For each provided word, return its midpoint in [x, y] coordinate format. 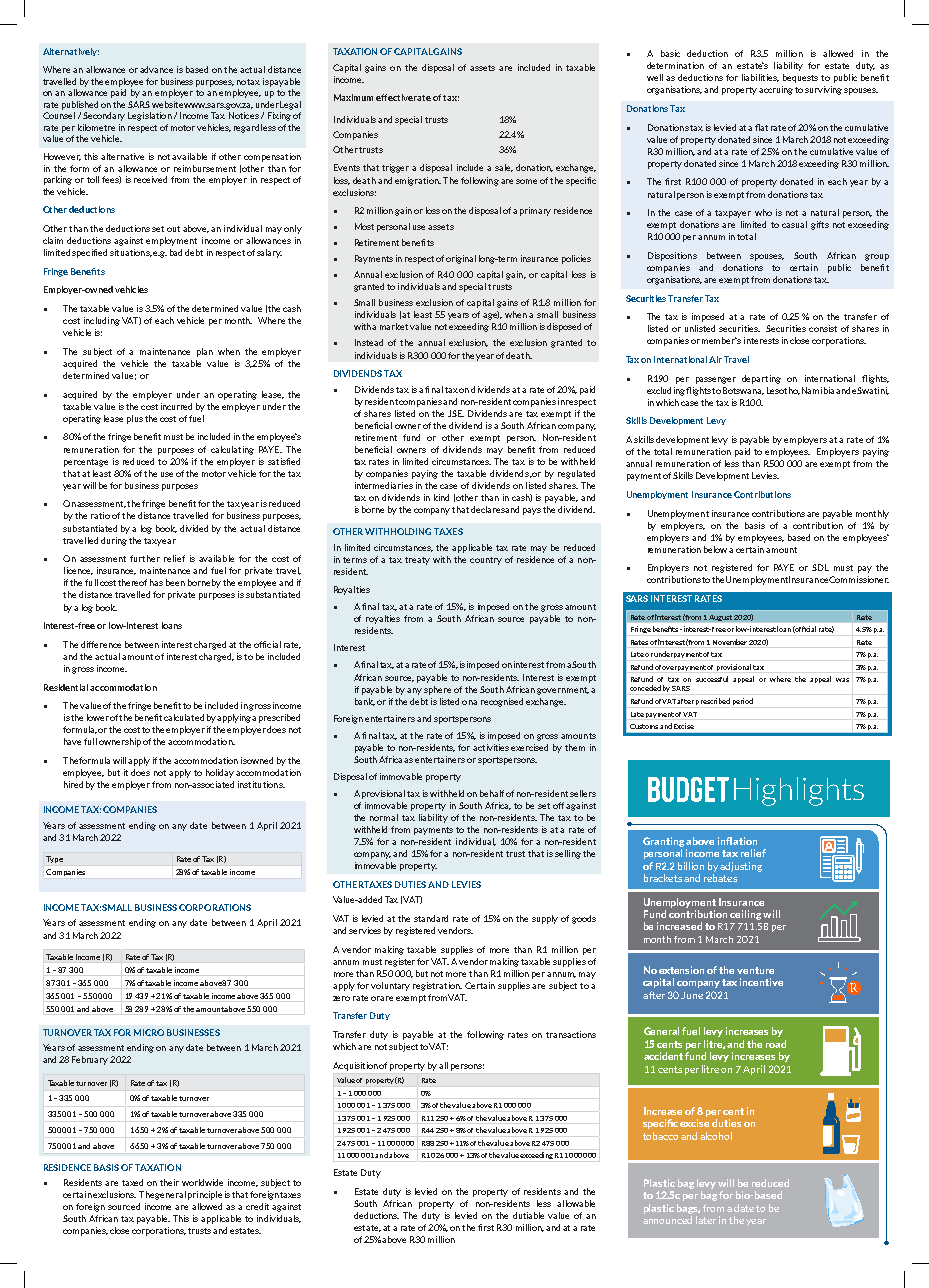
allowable [576, 1203]
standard [431, 918]
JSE [456, 413]
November [730, 642]
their [169, 1182]
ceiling [745, 915]
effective [394, 97]
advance [156, 69]
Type [54, 859]
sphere [437, 690]
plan [205, 352]
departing [761, 379]
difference [101, 644]
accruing [776, 90]
